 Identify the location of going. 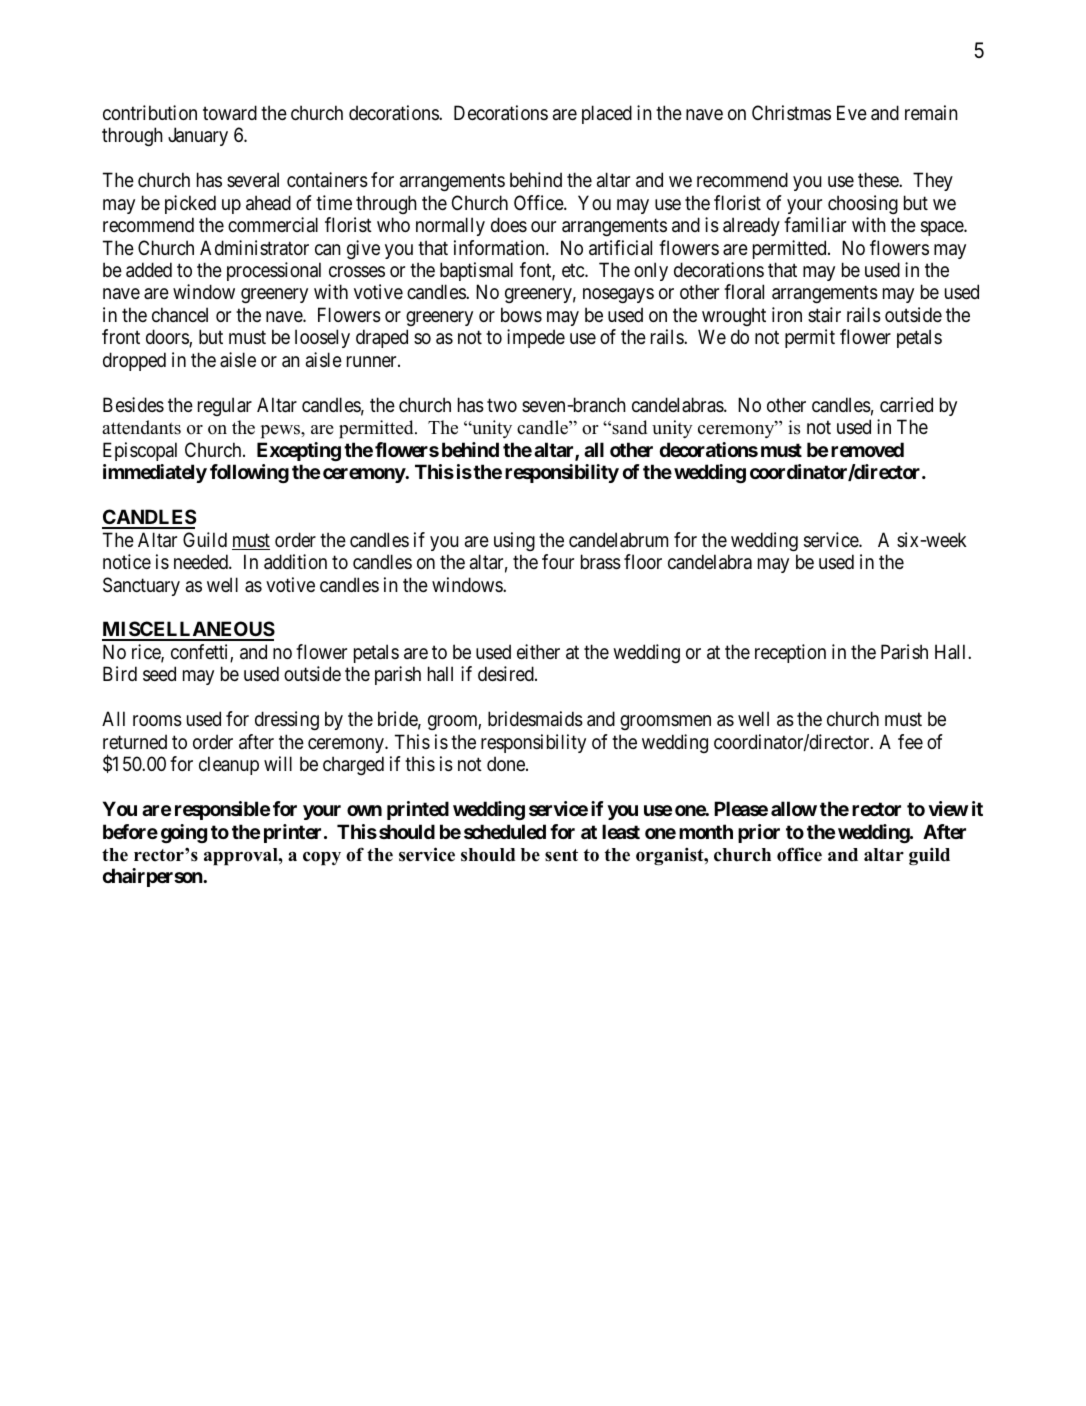
(184, 833).
